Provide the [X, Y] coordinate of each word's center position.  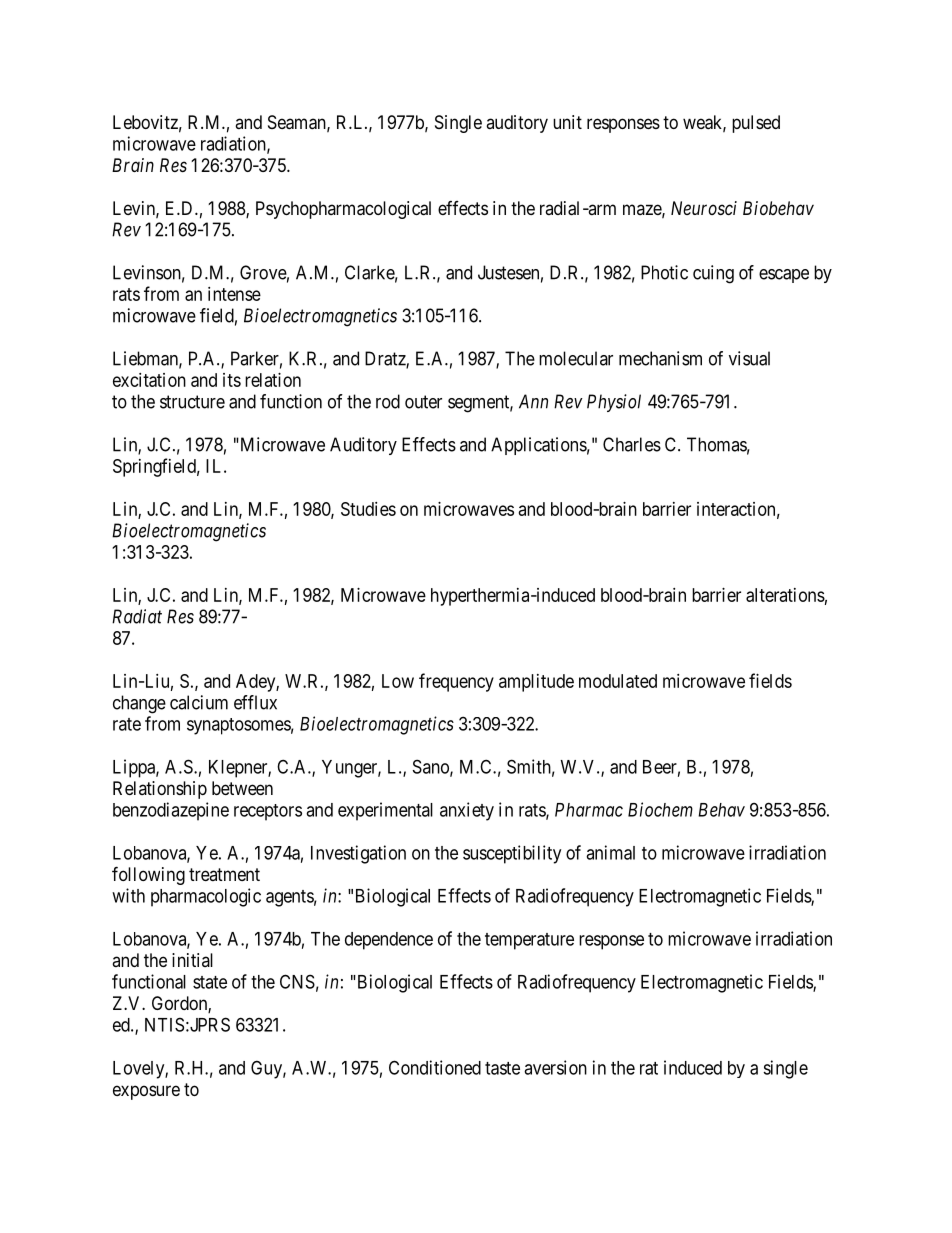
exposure [146, 1092]
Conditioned [435, 1067]
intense [234, 294]
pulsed [756, 124]
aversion [555, 1067]
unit [567, 122]
